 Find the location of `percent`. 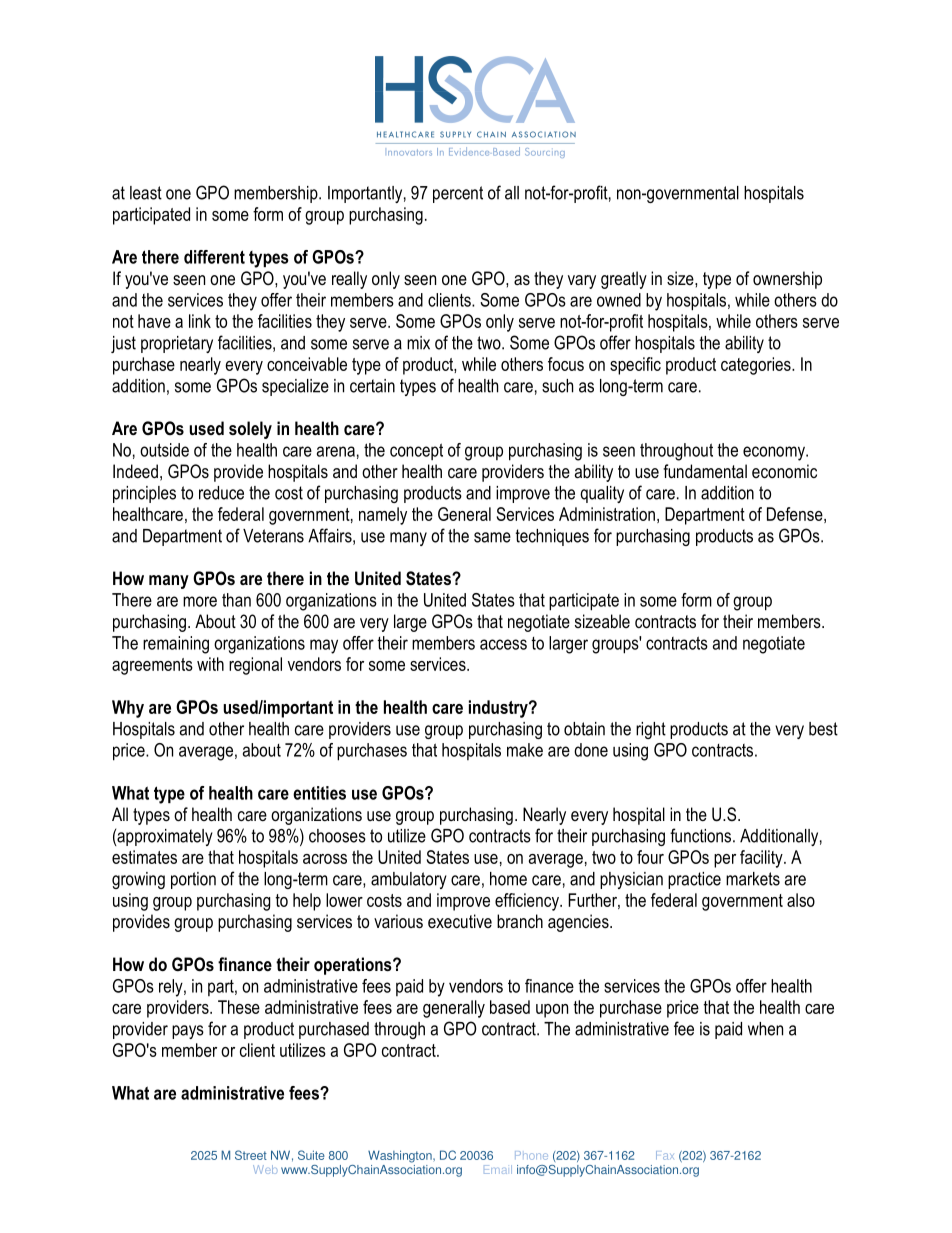

percent is located at coordinates (458, 194).
